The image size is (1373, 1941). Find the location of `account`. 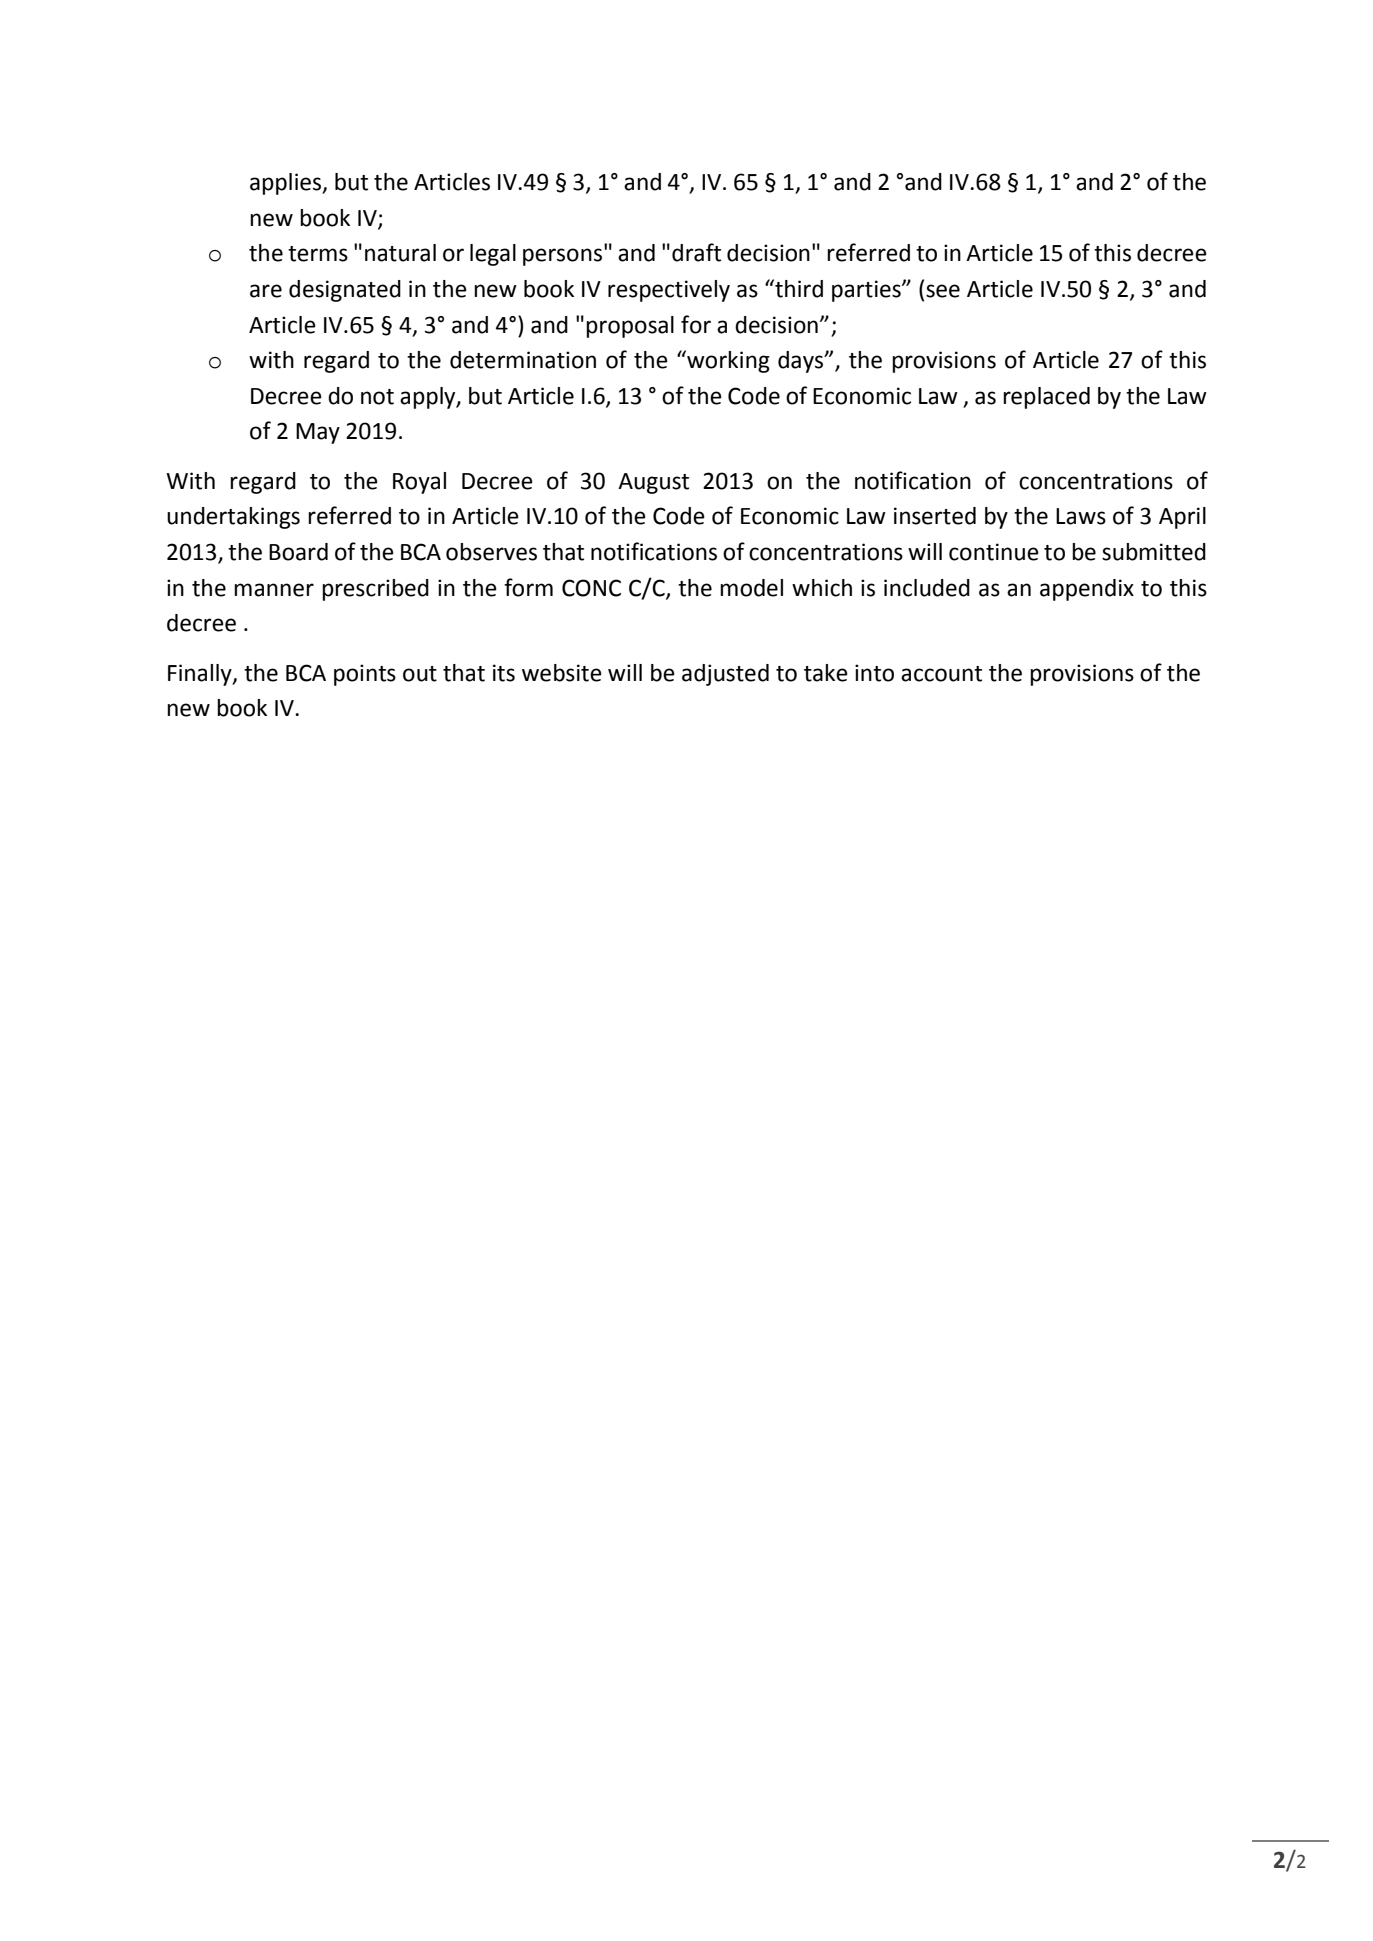

account is located at coordinates (941, 674).
